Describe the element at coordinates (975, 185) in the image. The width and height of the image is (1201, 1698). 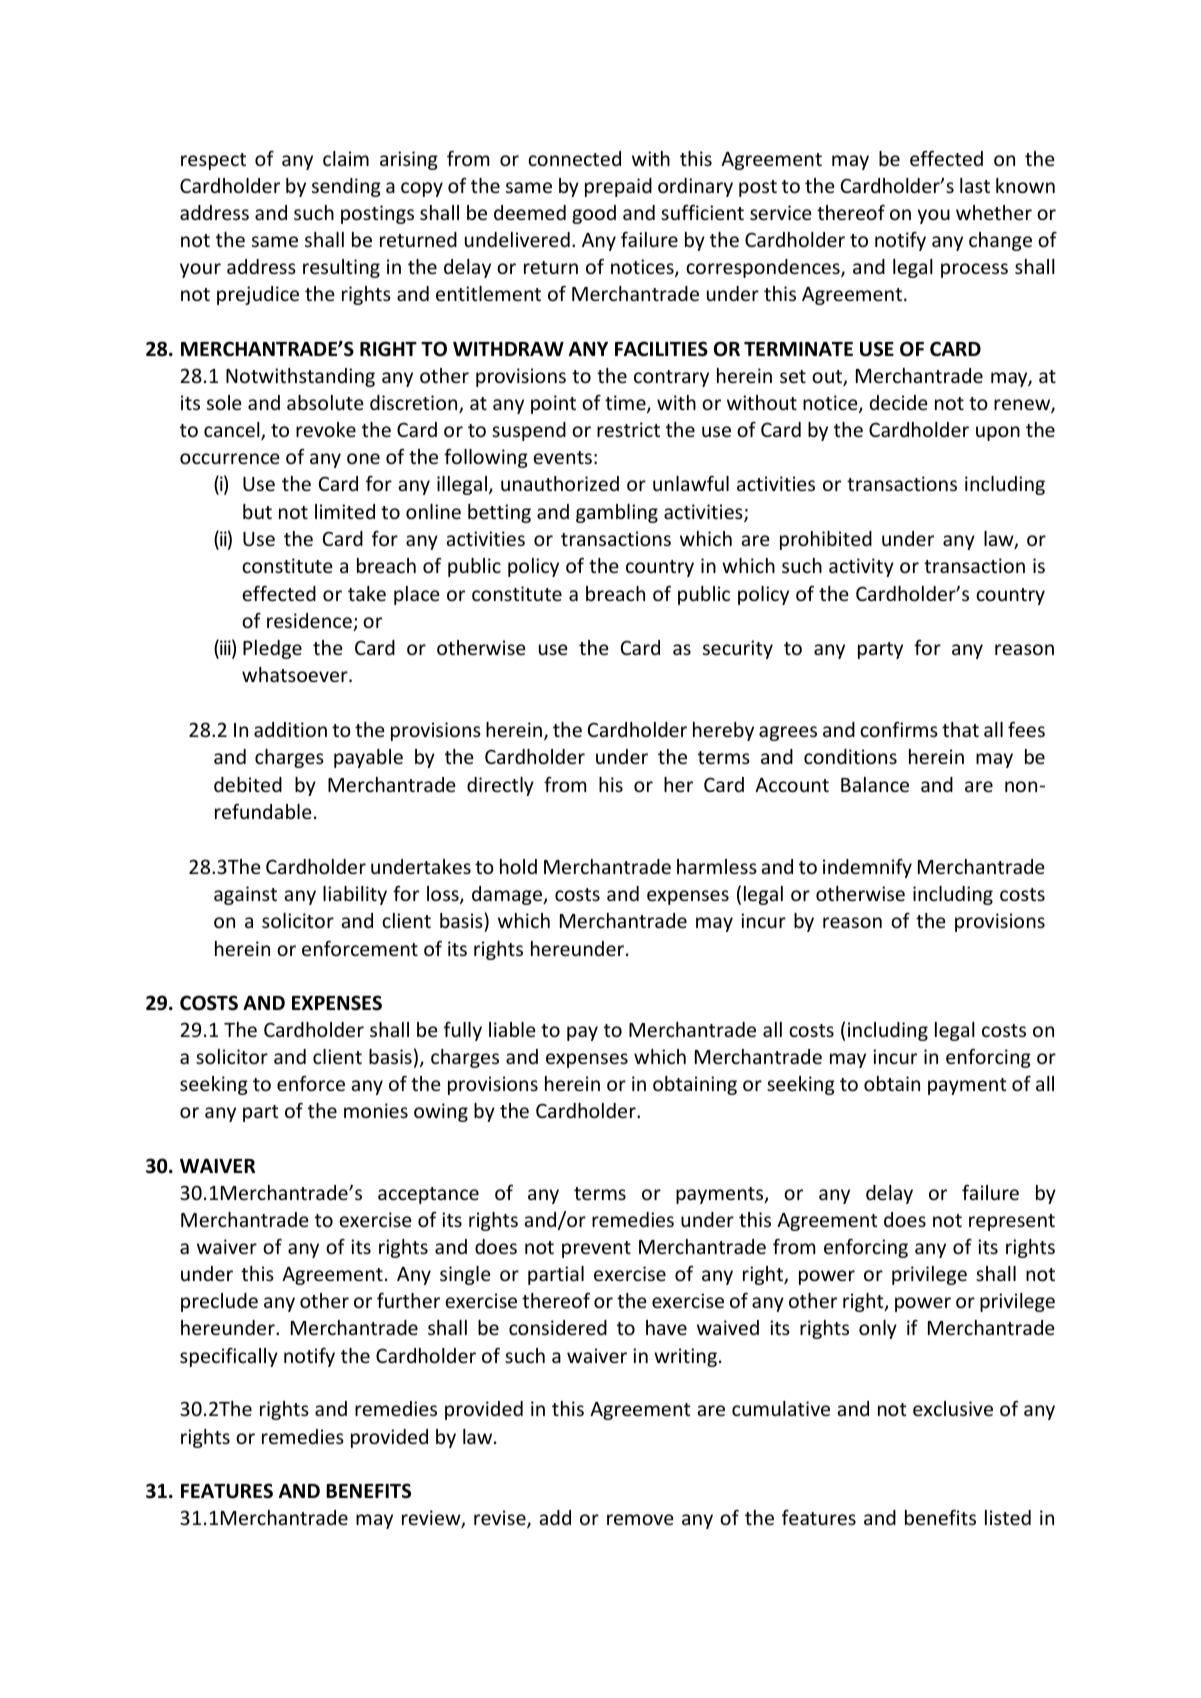
I see `last` at that location.
